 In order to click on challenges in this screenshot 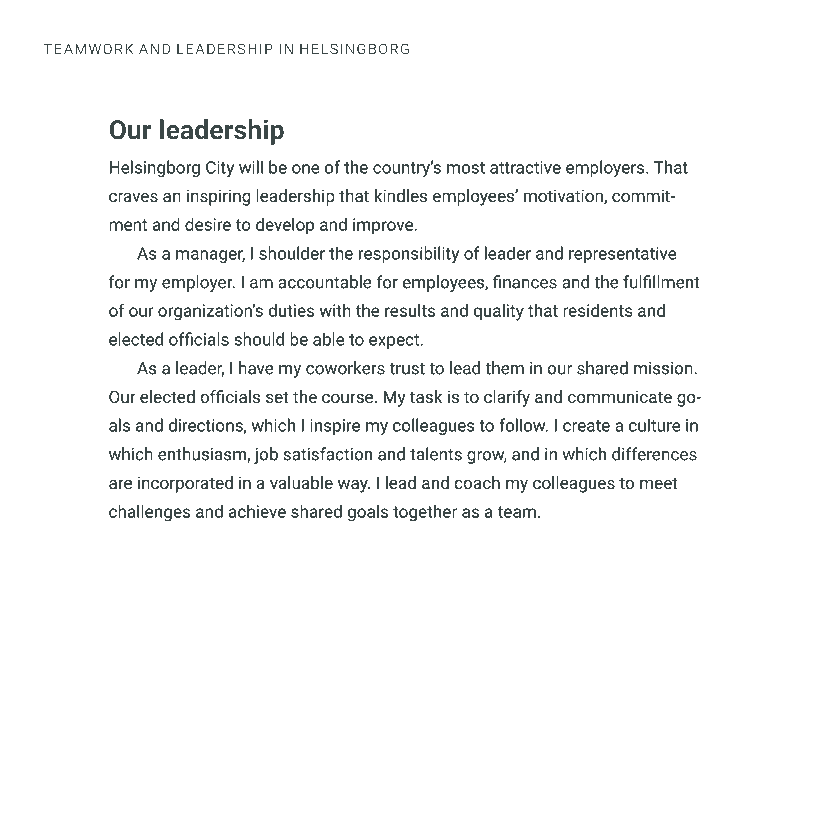, I will do `click(149, 513)`.
